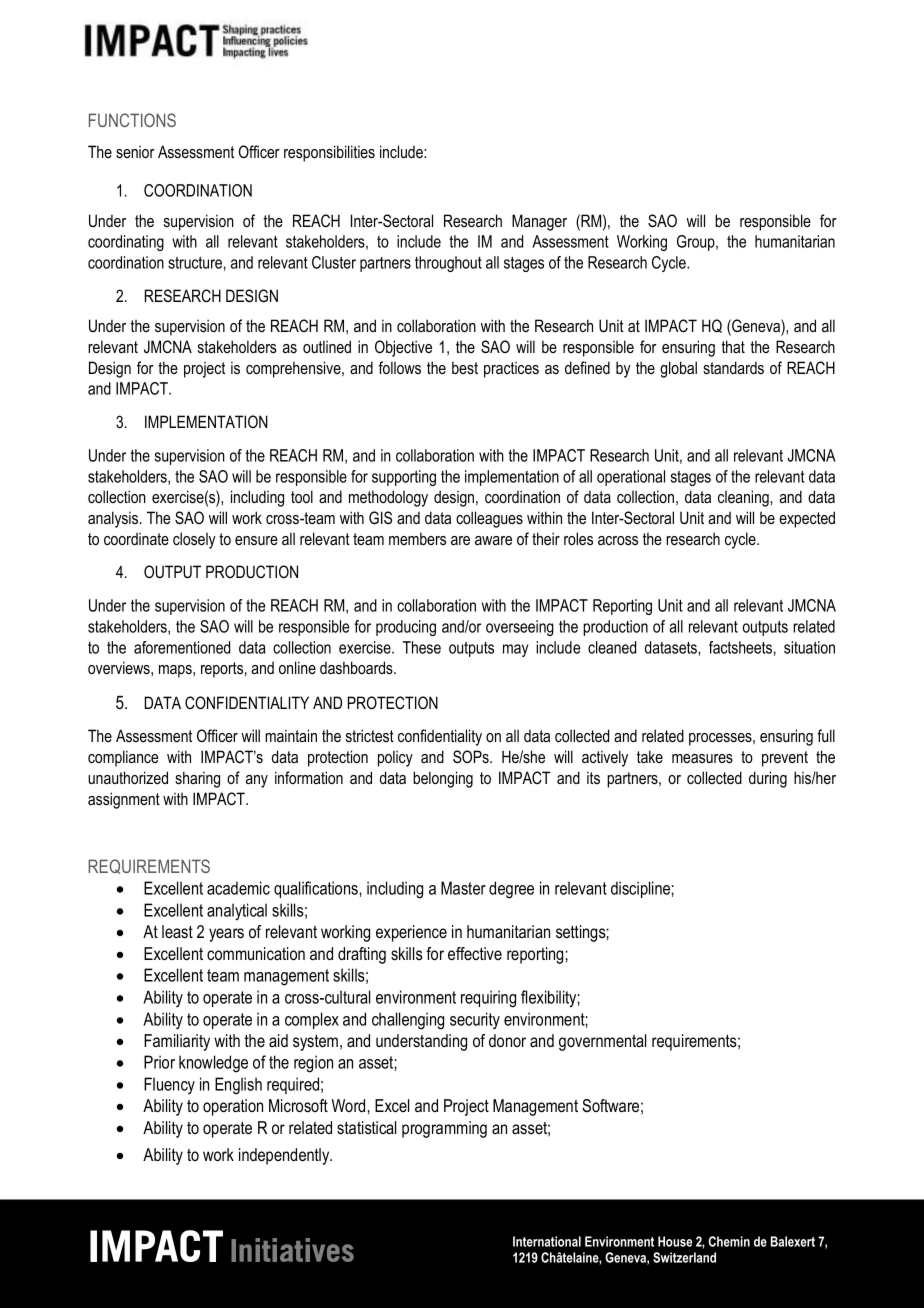 This image has width=924, height=1308. Describe the element at coordinates (135, 152) in the image. I see `senior` at that location.
